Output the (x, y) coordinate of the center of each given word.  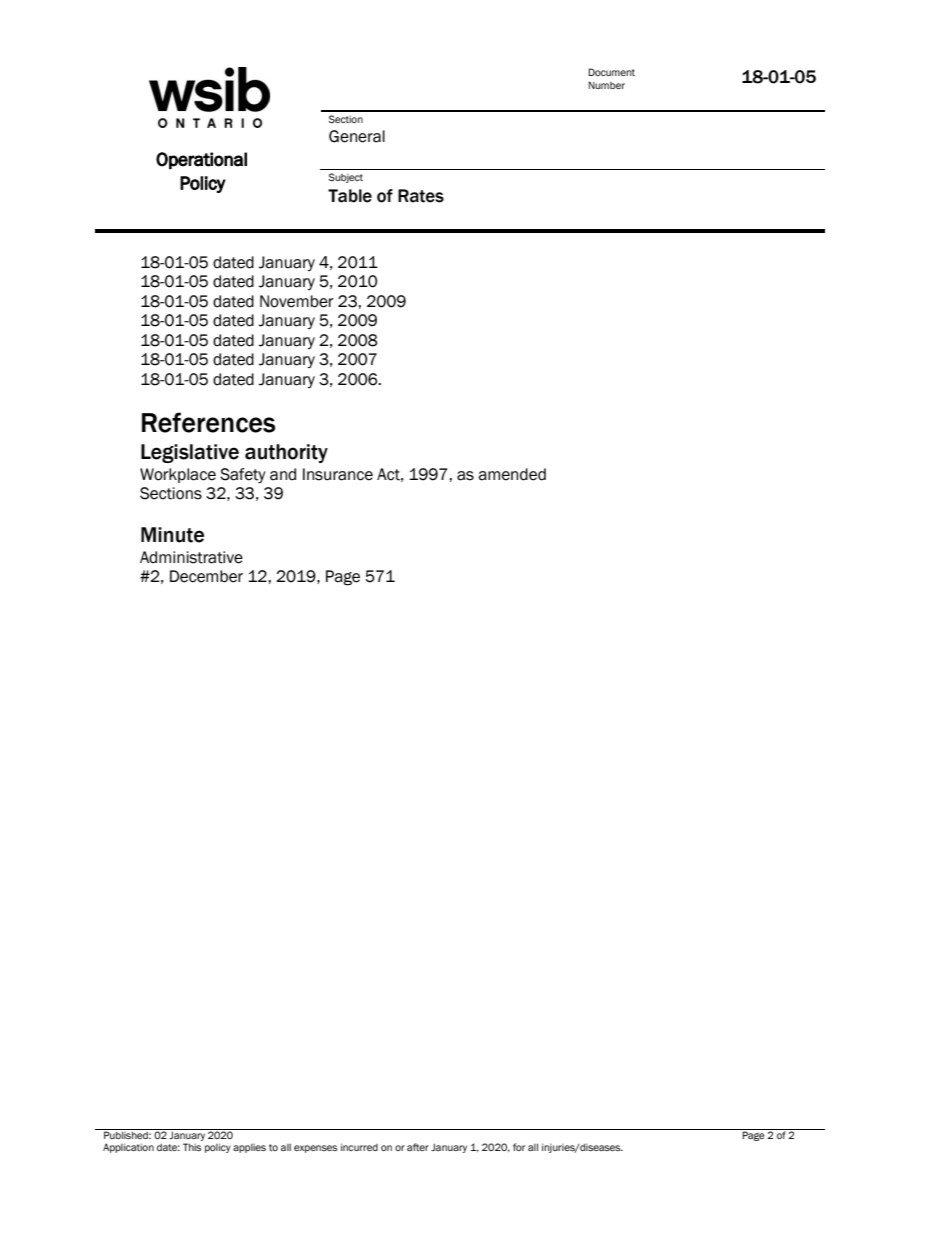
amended (512, 474)
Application (128, 1148)
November (297, 301)
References (208, 422)
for (519, 1147)
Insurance (338, 474)
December (206, 576)
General (357, 136)
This (192, 1147)
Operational (201, 160)
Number (606, 85)
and (283, 474)
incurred (359, 1147)
